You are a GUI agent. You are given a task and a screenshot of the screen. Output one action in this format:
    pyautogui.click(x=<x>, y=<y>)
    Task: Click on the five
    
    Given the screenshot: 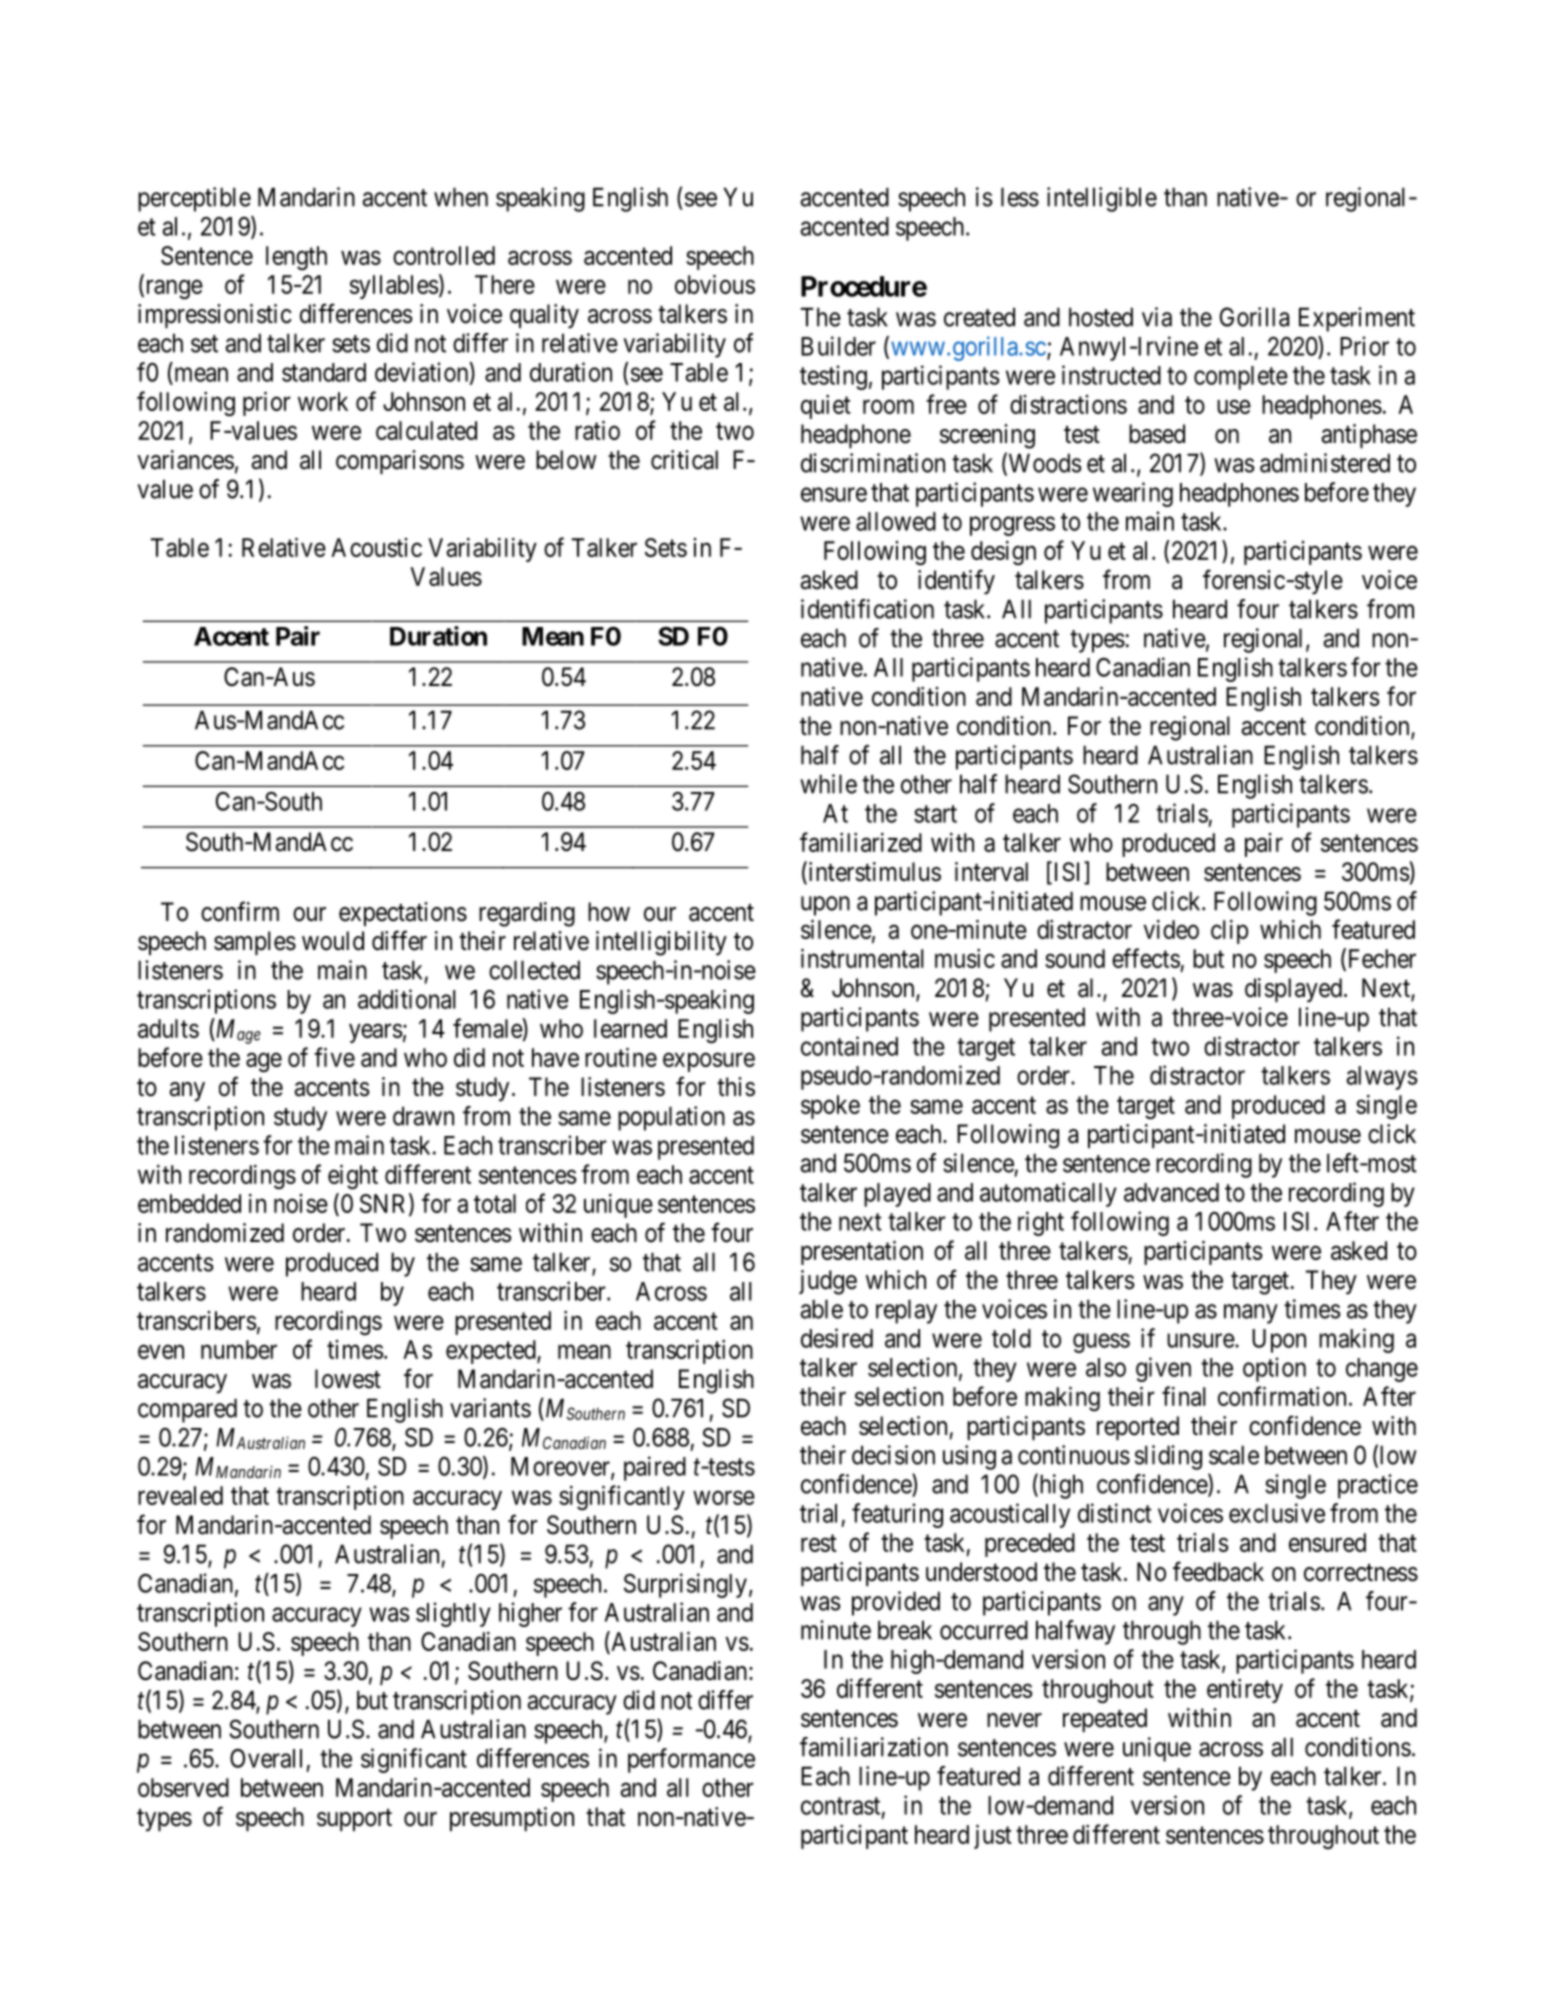 What is the action you would take?
    pyautogui.click(x=334, y=1057)
